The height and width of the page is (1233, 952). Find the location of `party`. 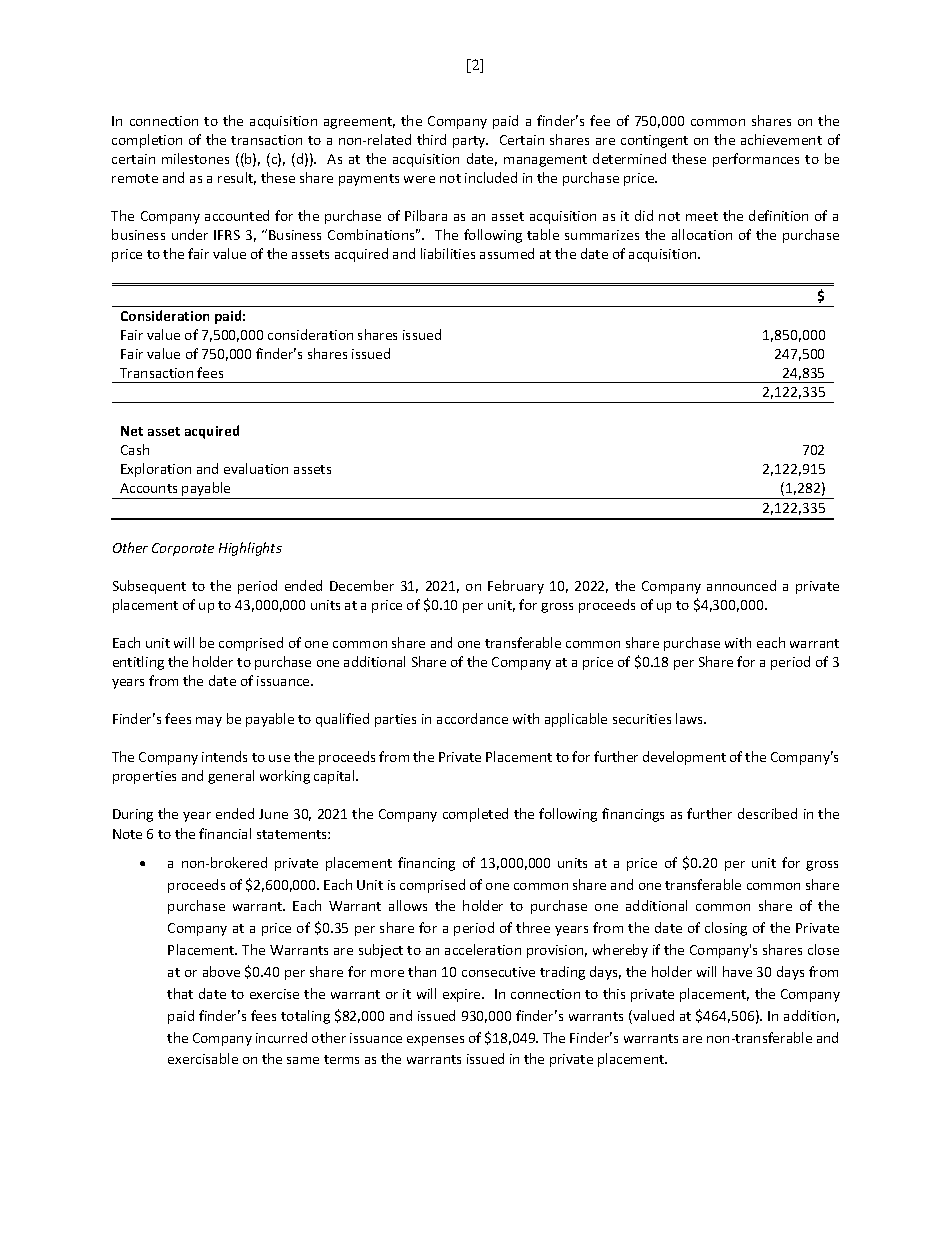

party is located at coordinates (470, 142).
